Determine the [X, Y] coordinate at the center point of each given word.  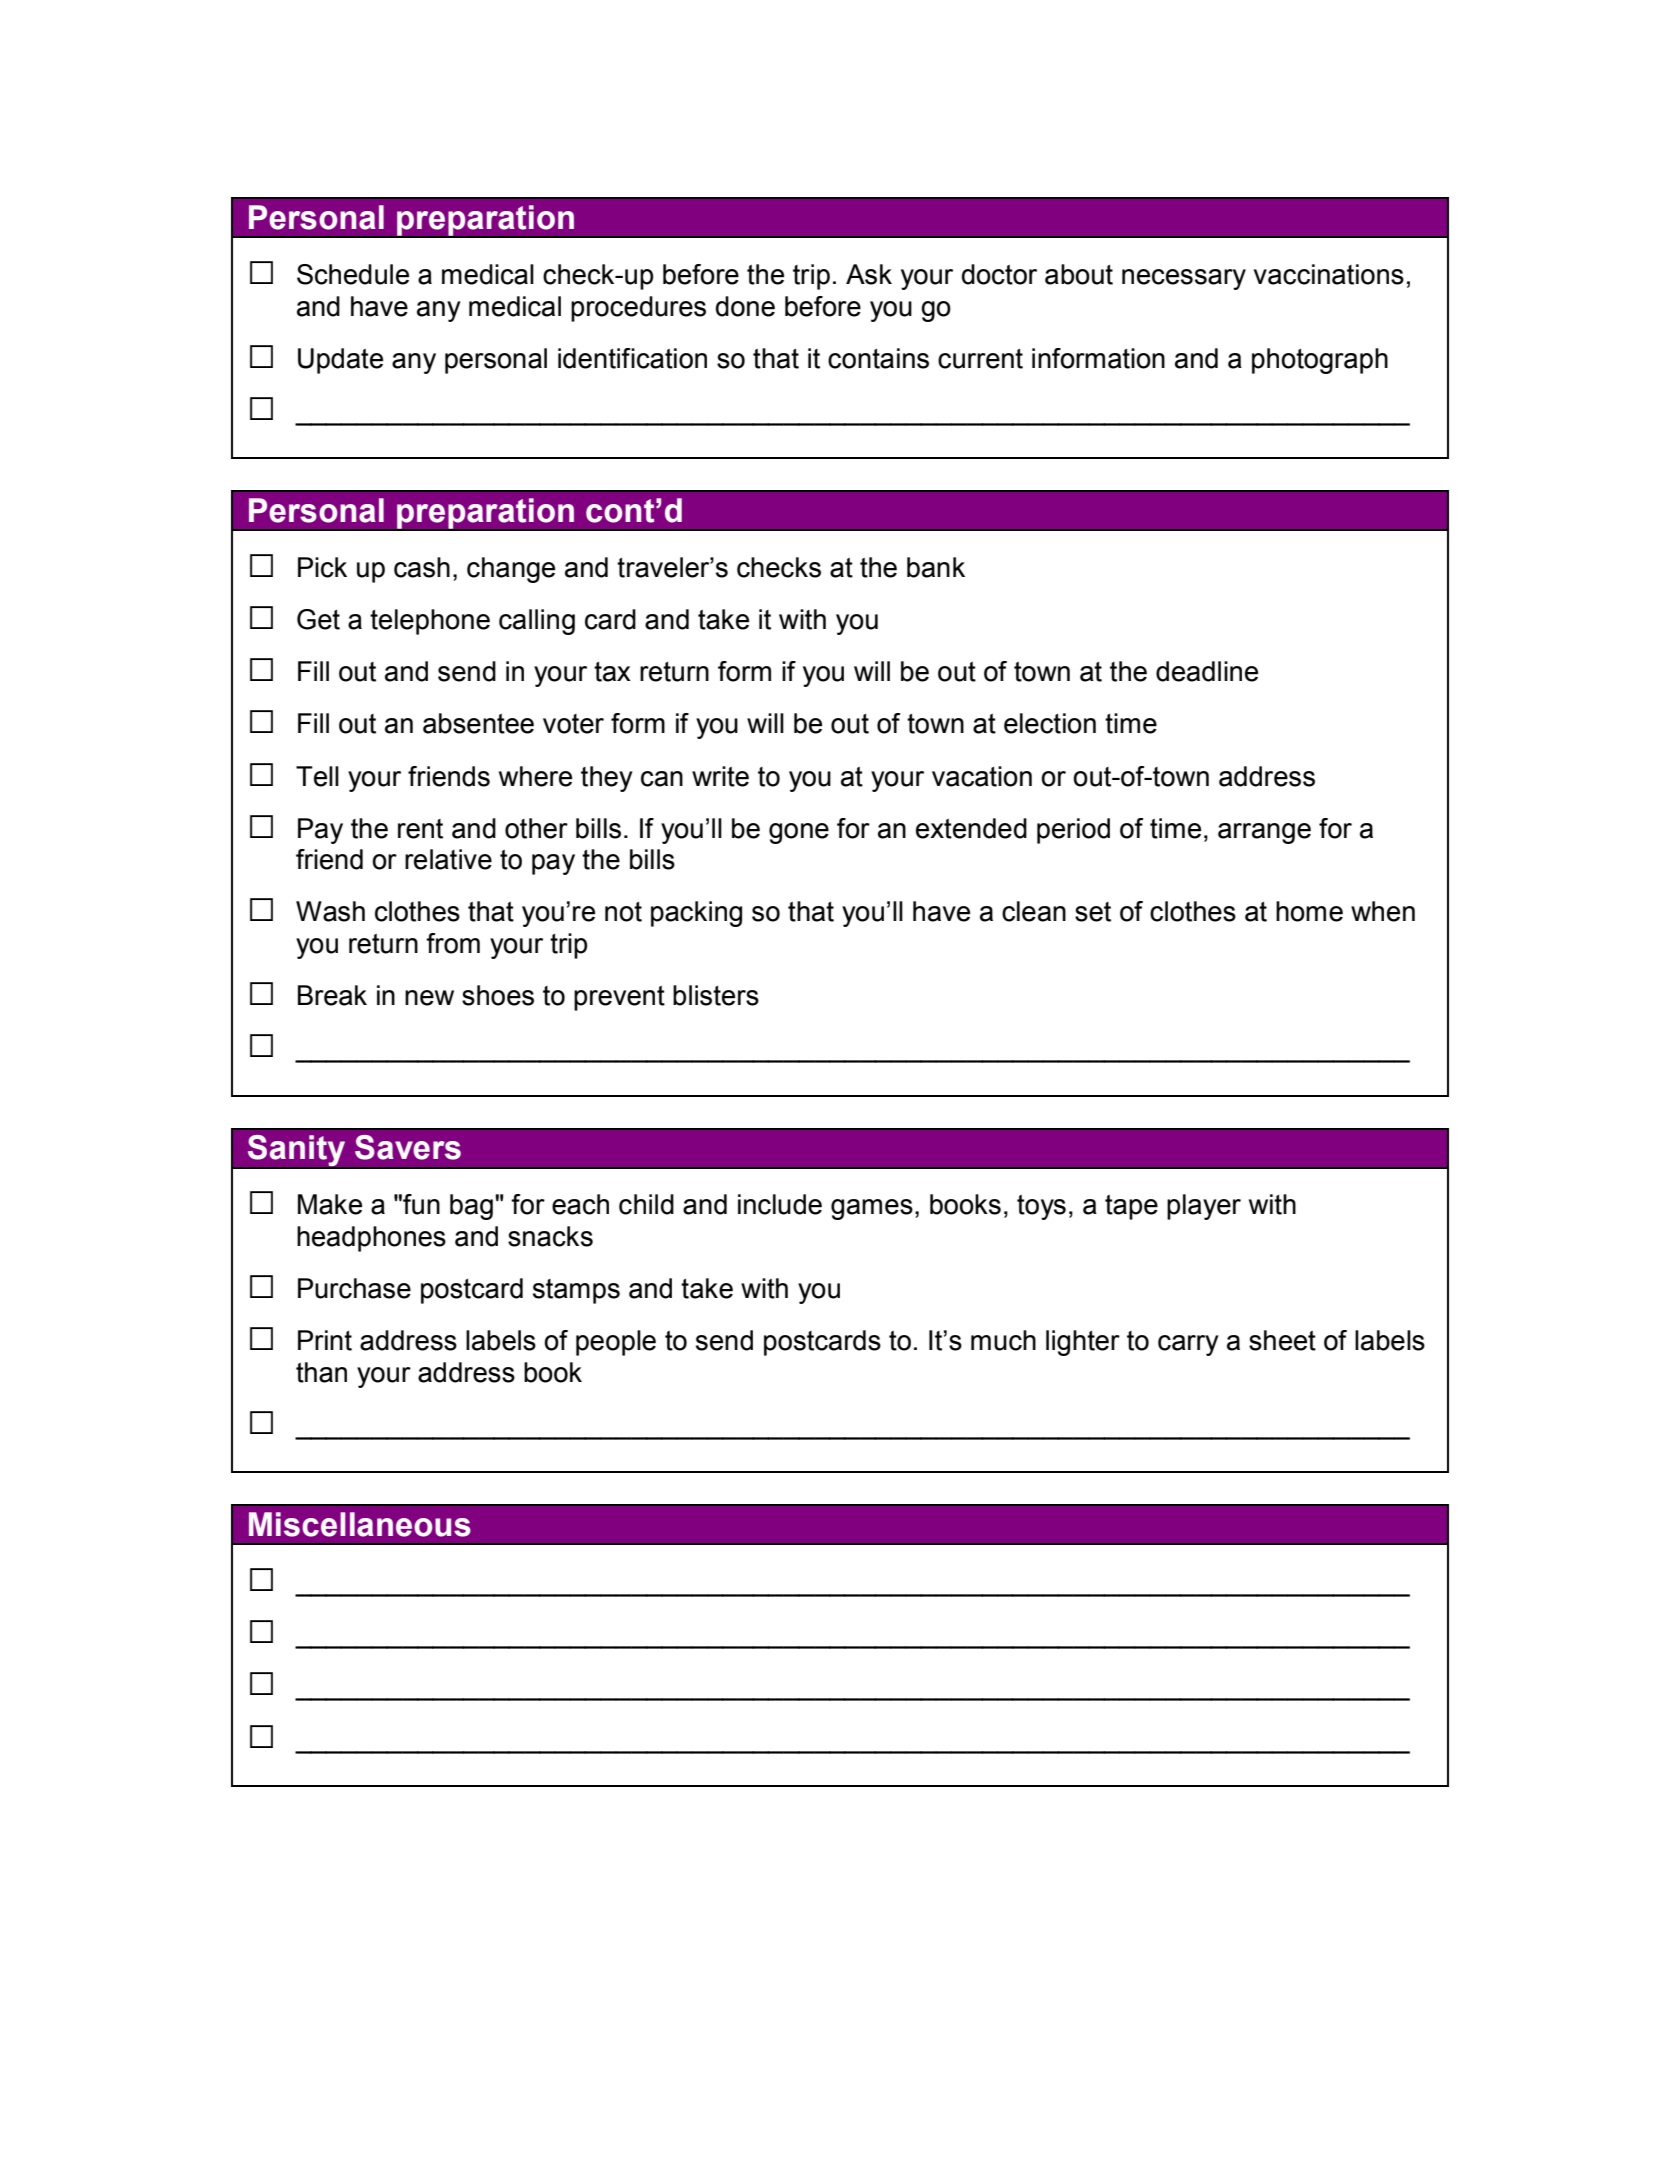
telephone [430, 622]
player [1204, 1207]
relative [448, 859]
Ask [869, 274]
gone [799, 833]
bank [936, 567]
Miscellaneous [360, 1524]
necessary [1184, 279]
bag [471, 1207]
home [1309, 911]
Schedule [353, 274]
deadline [1207, 671]
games [872, 1209]
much [1003, 1340]
